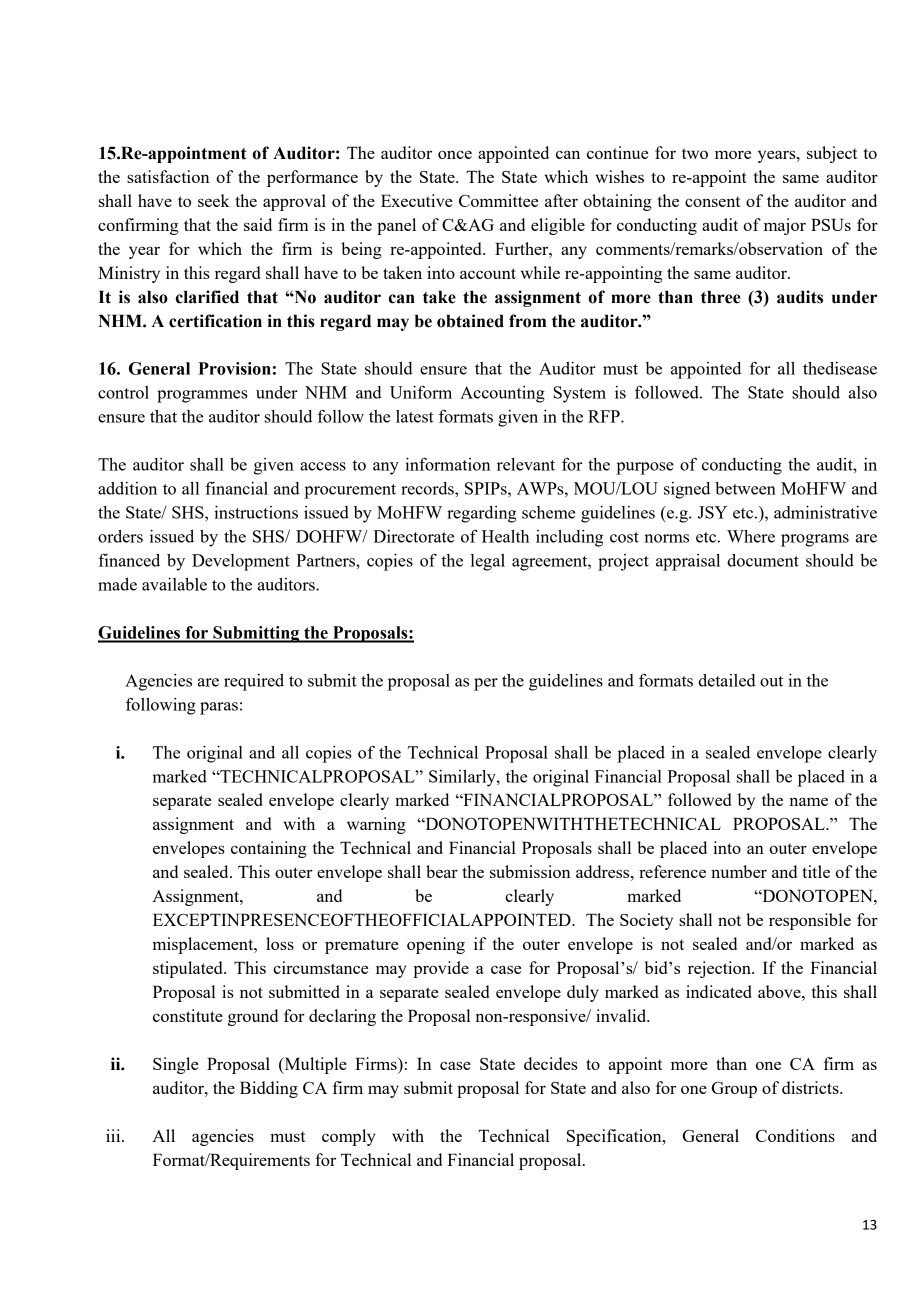 The width and height of the image is (924, 1308). Describe the element at coordinates (376, 825) in the image. I see `warning` at that location.
